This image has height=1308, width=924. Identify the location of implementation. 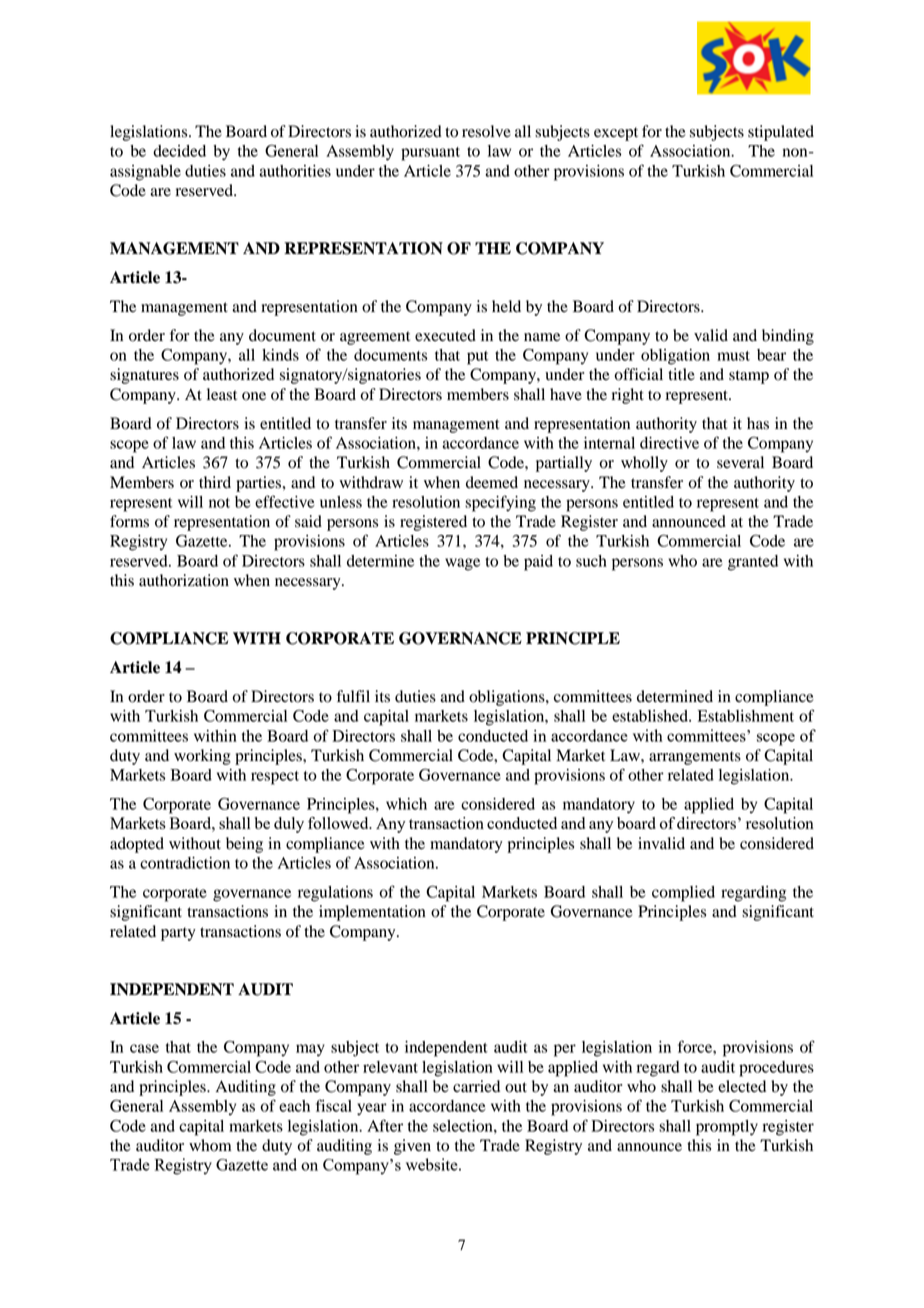
(372, 913).
